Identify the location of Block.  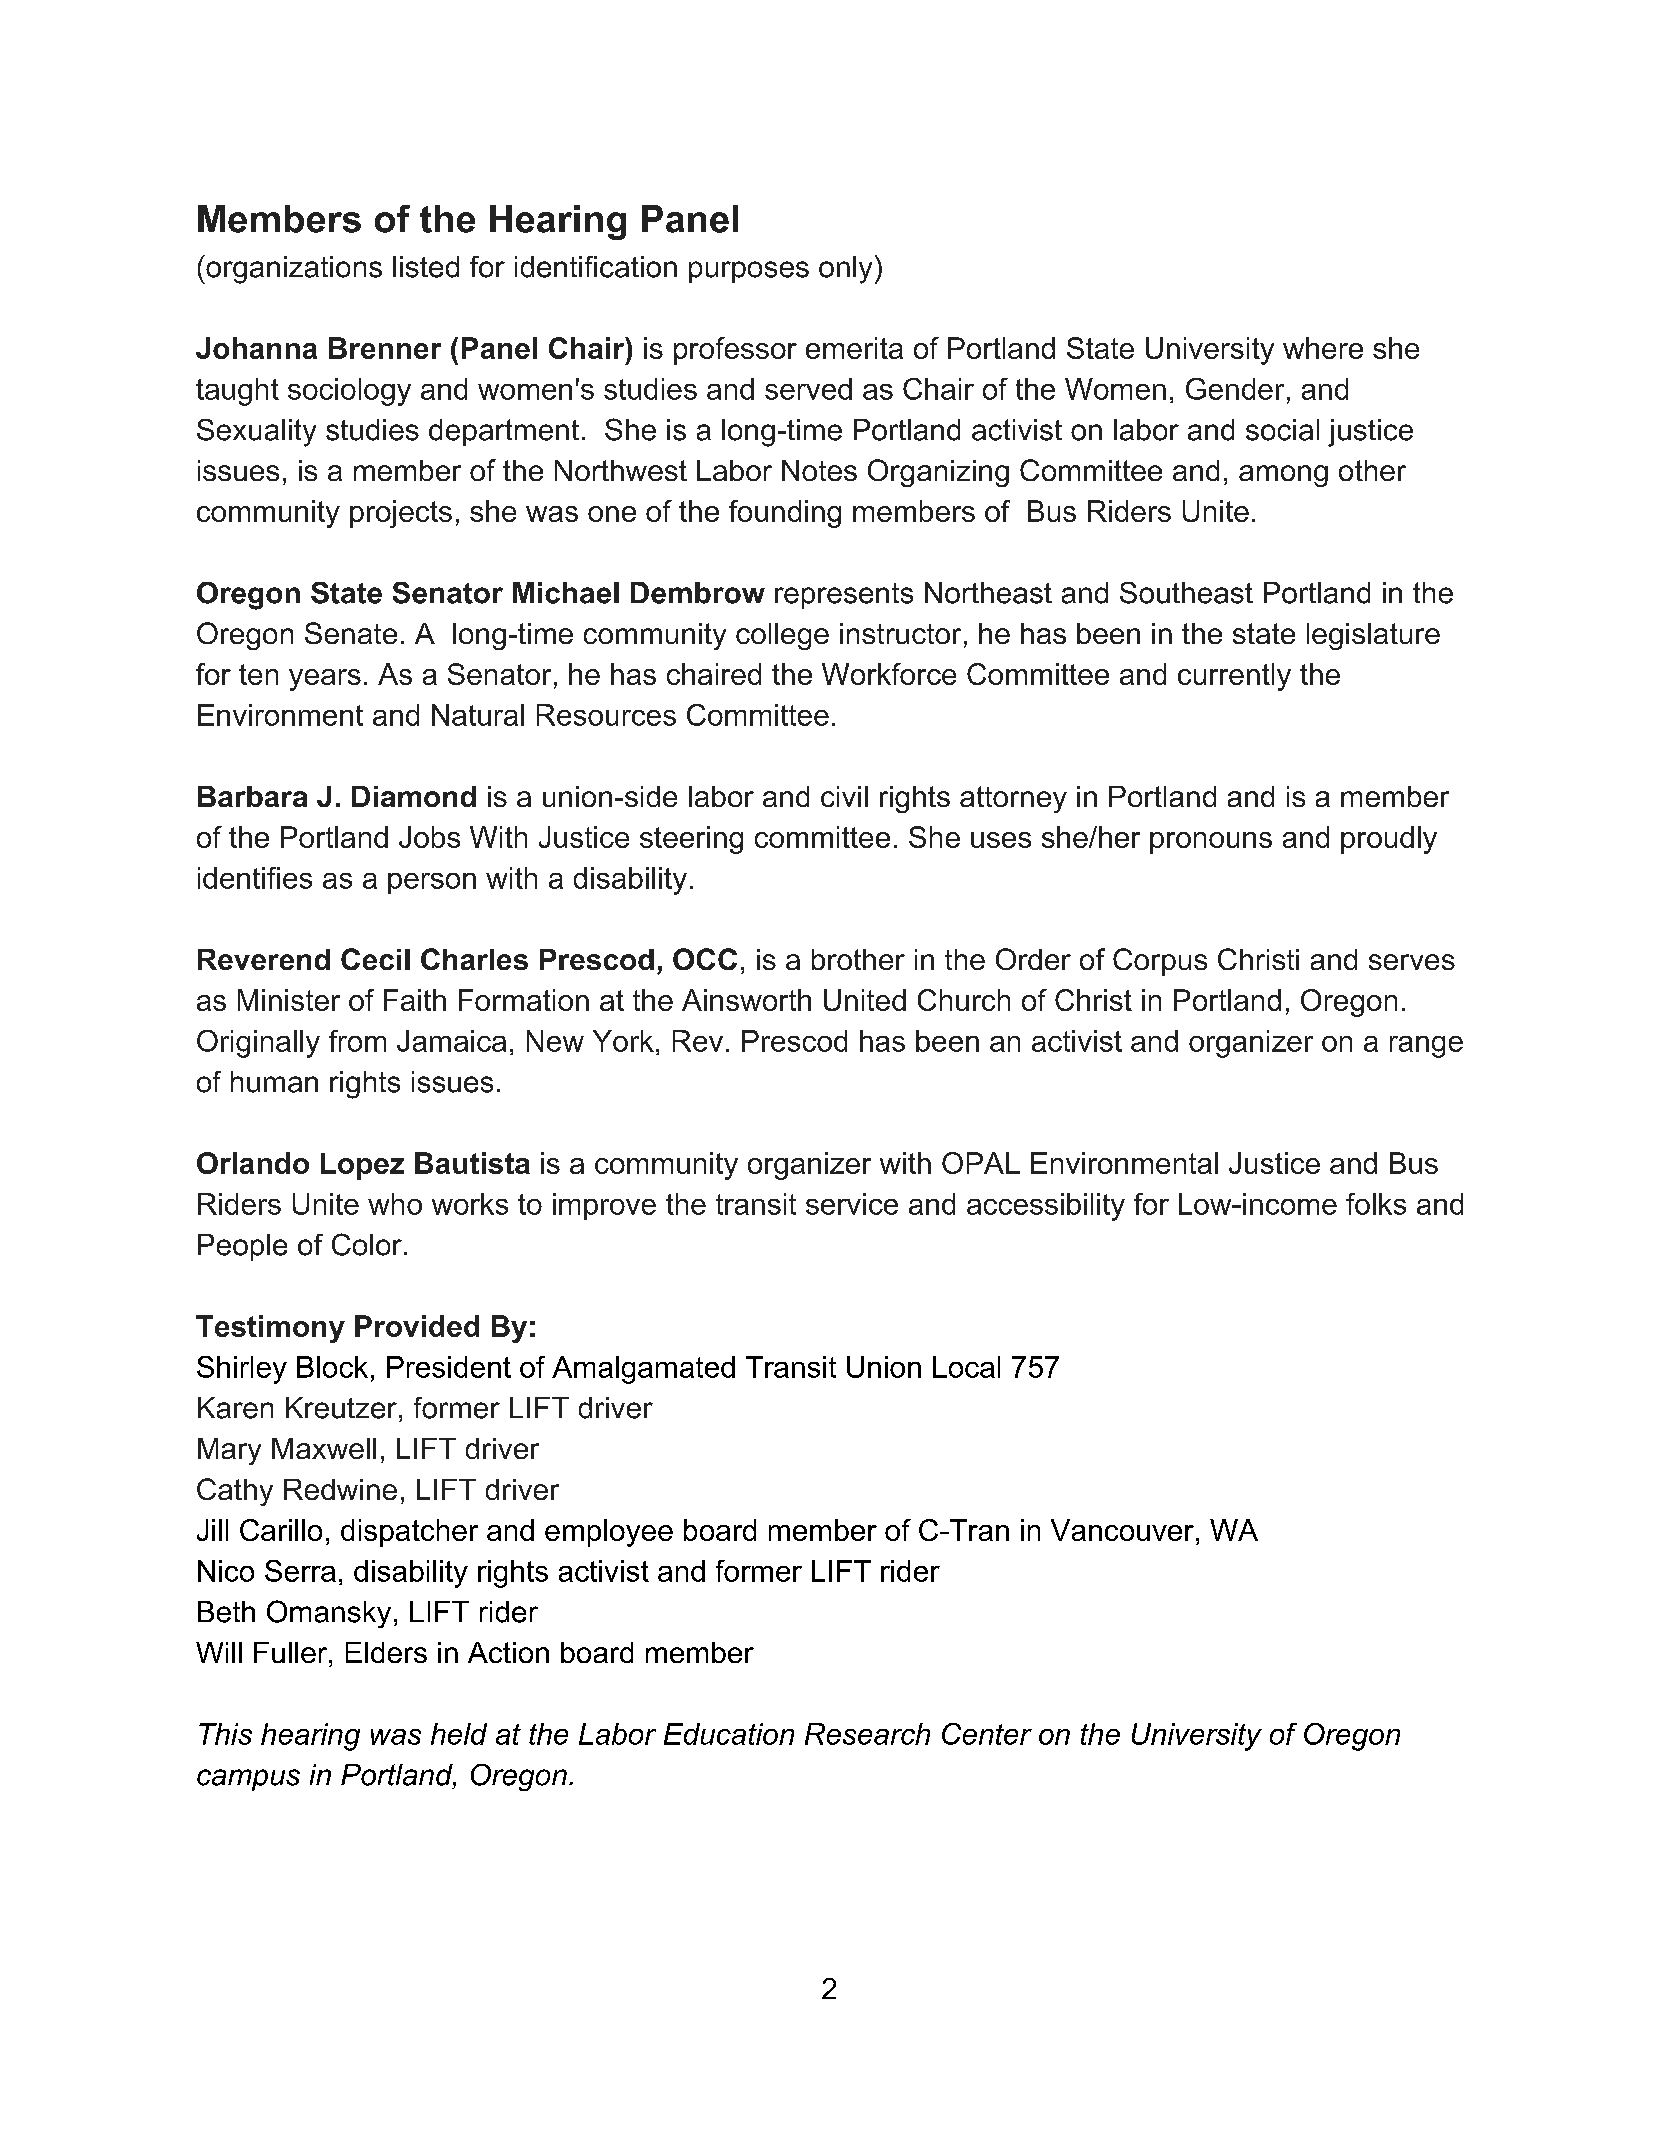
(332, 1367).
